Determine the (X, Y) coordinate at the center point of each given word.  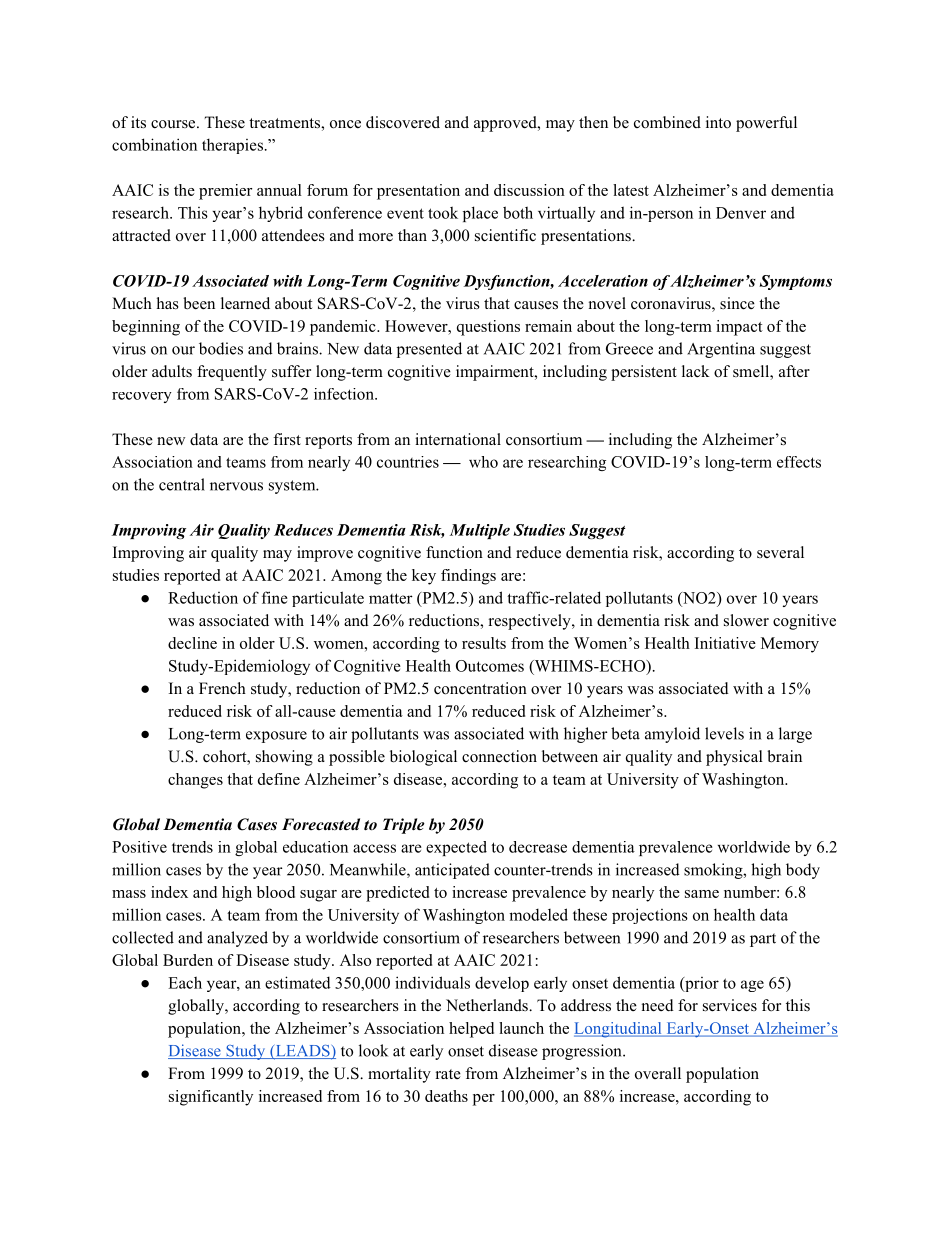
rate (448, 1074)
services (730, 1005)
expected (456, 848)
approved (506, 124)
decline (192, 643)
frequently (232, 373)
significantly (211, 1098)
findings (468, 577)
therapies (232, 146)
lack (696, 371)
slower (746, 620)
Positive (139, 847)
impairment (496, 373)
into (718, 122)
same (702, 894)
